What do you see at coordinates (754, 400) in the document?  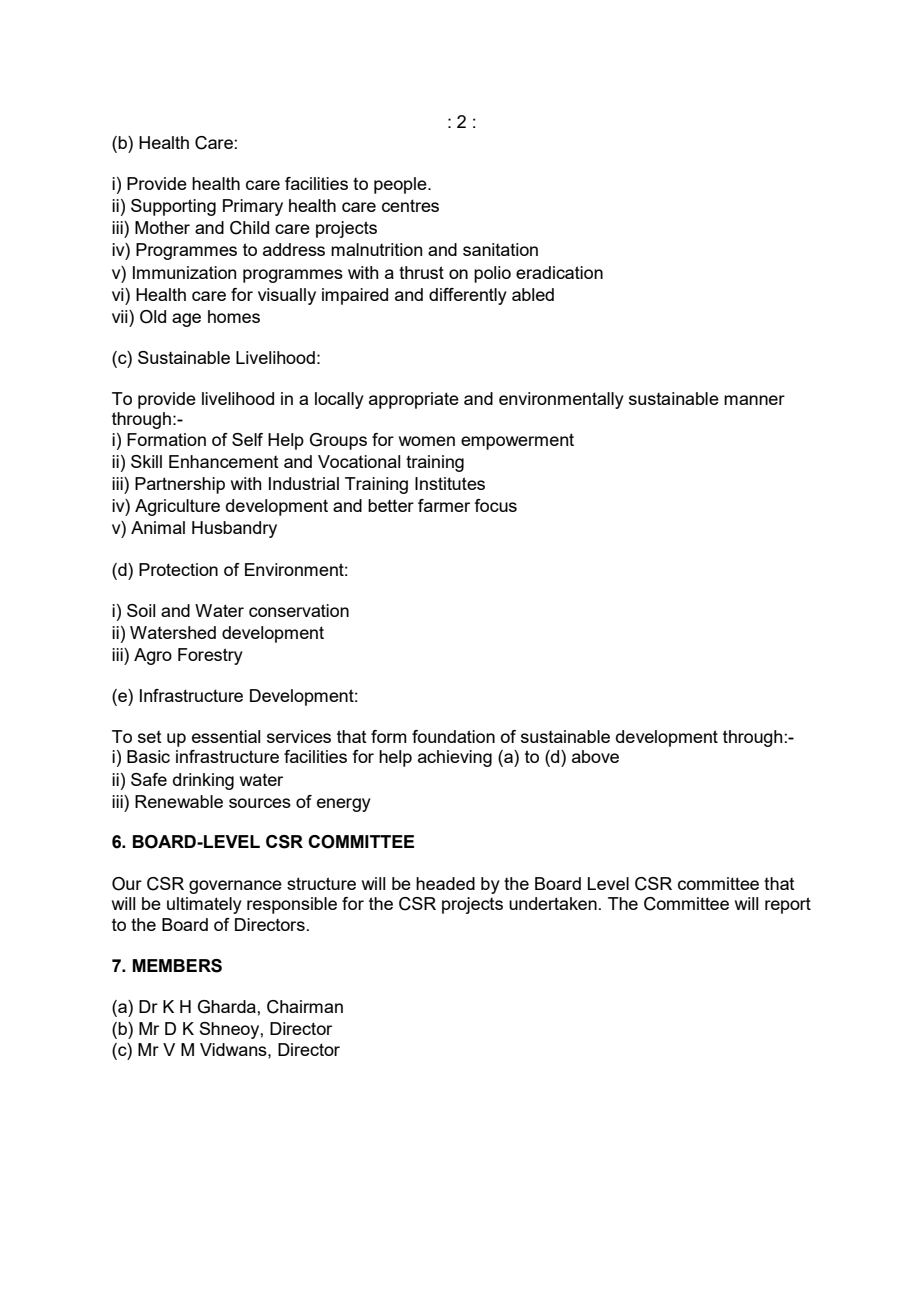 I see `manner` at bounding box center [754, 400].
